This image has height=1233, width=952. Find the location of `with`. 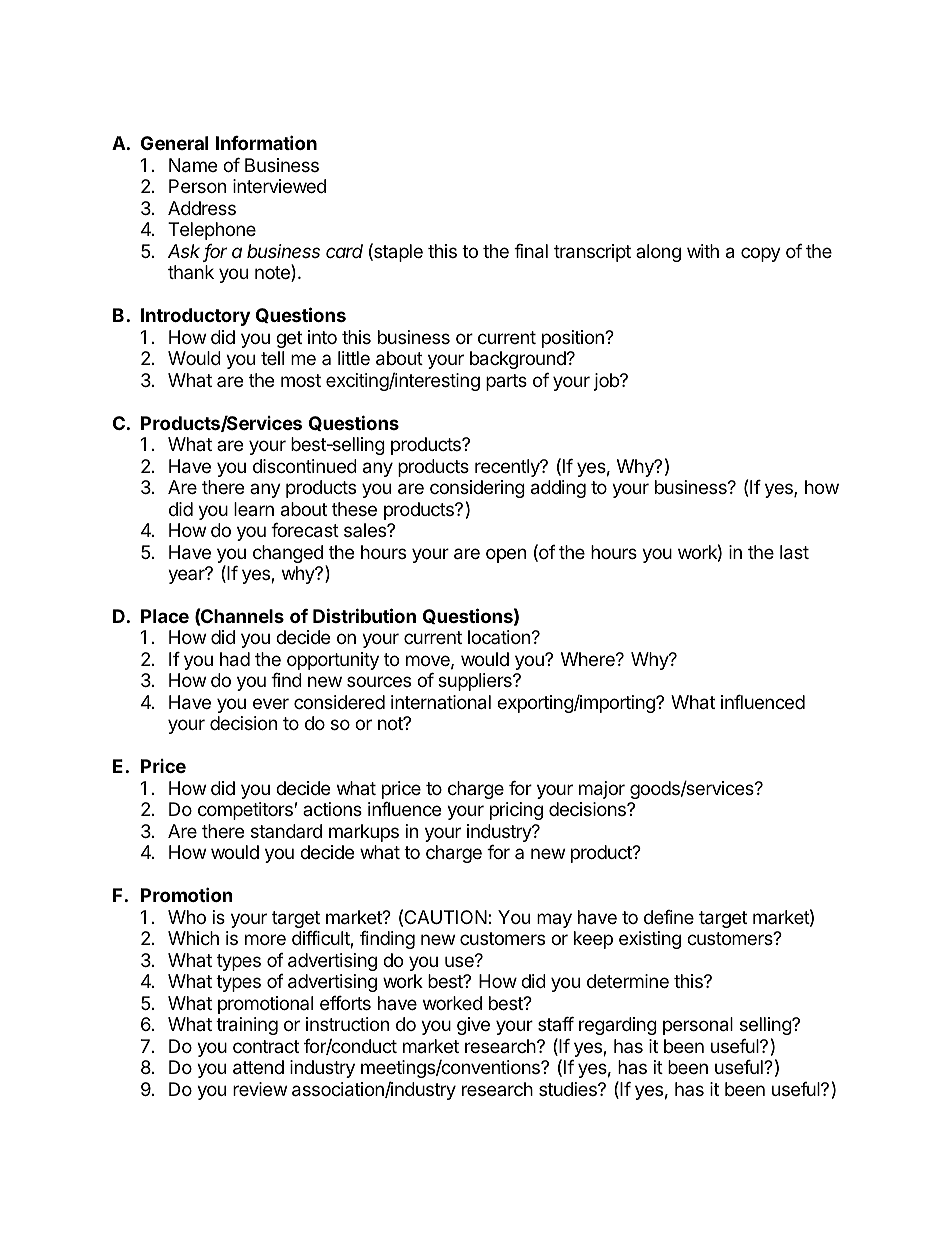

with is located at coordinates (703, 251).
